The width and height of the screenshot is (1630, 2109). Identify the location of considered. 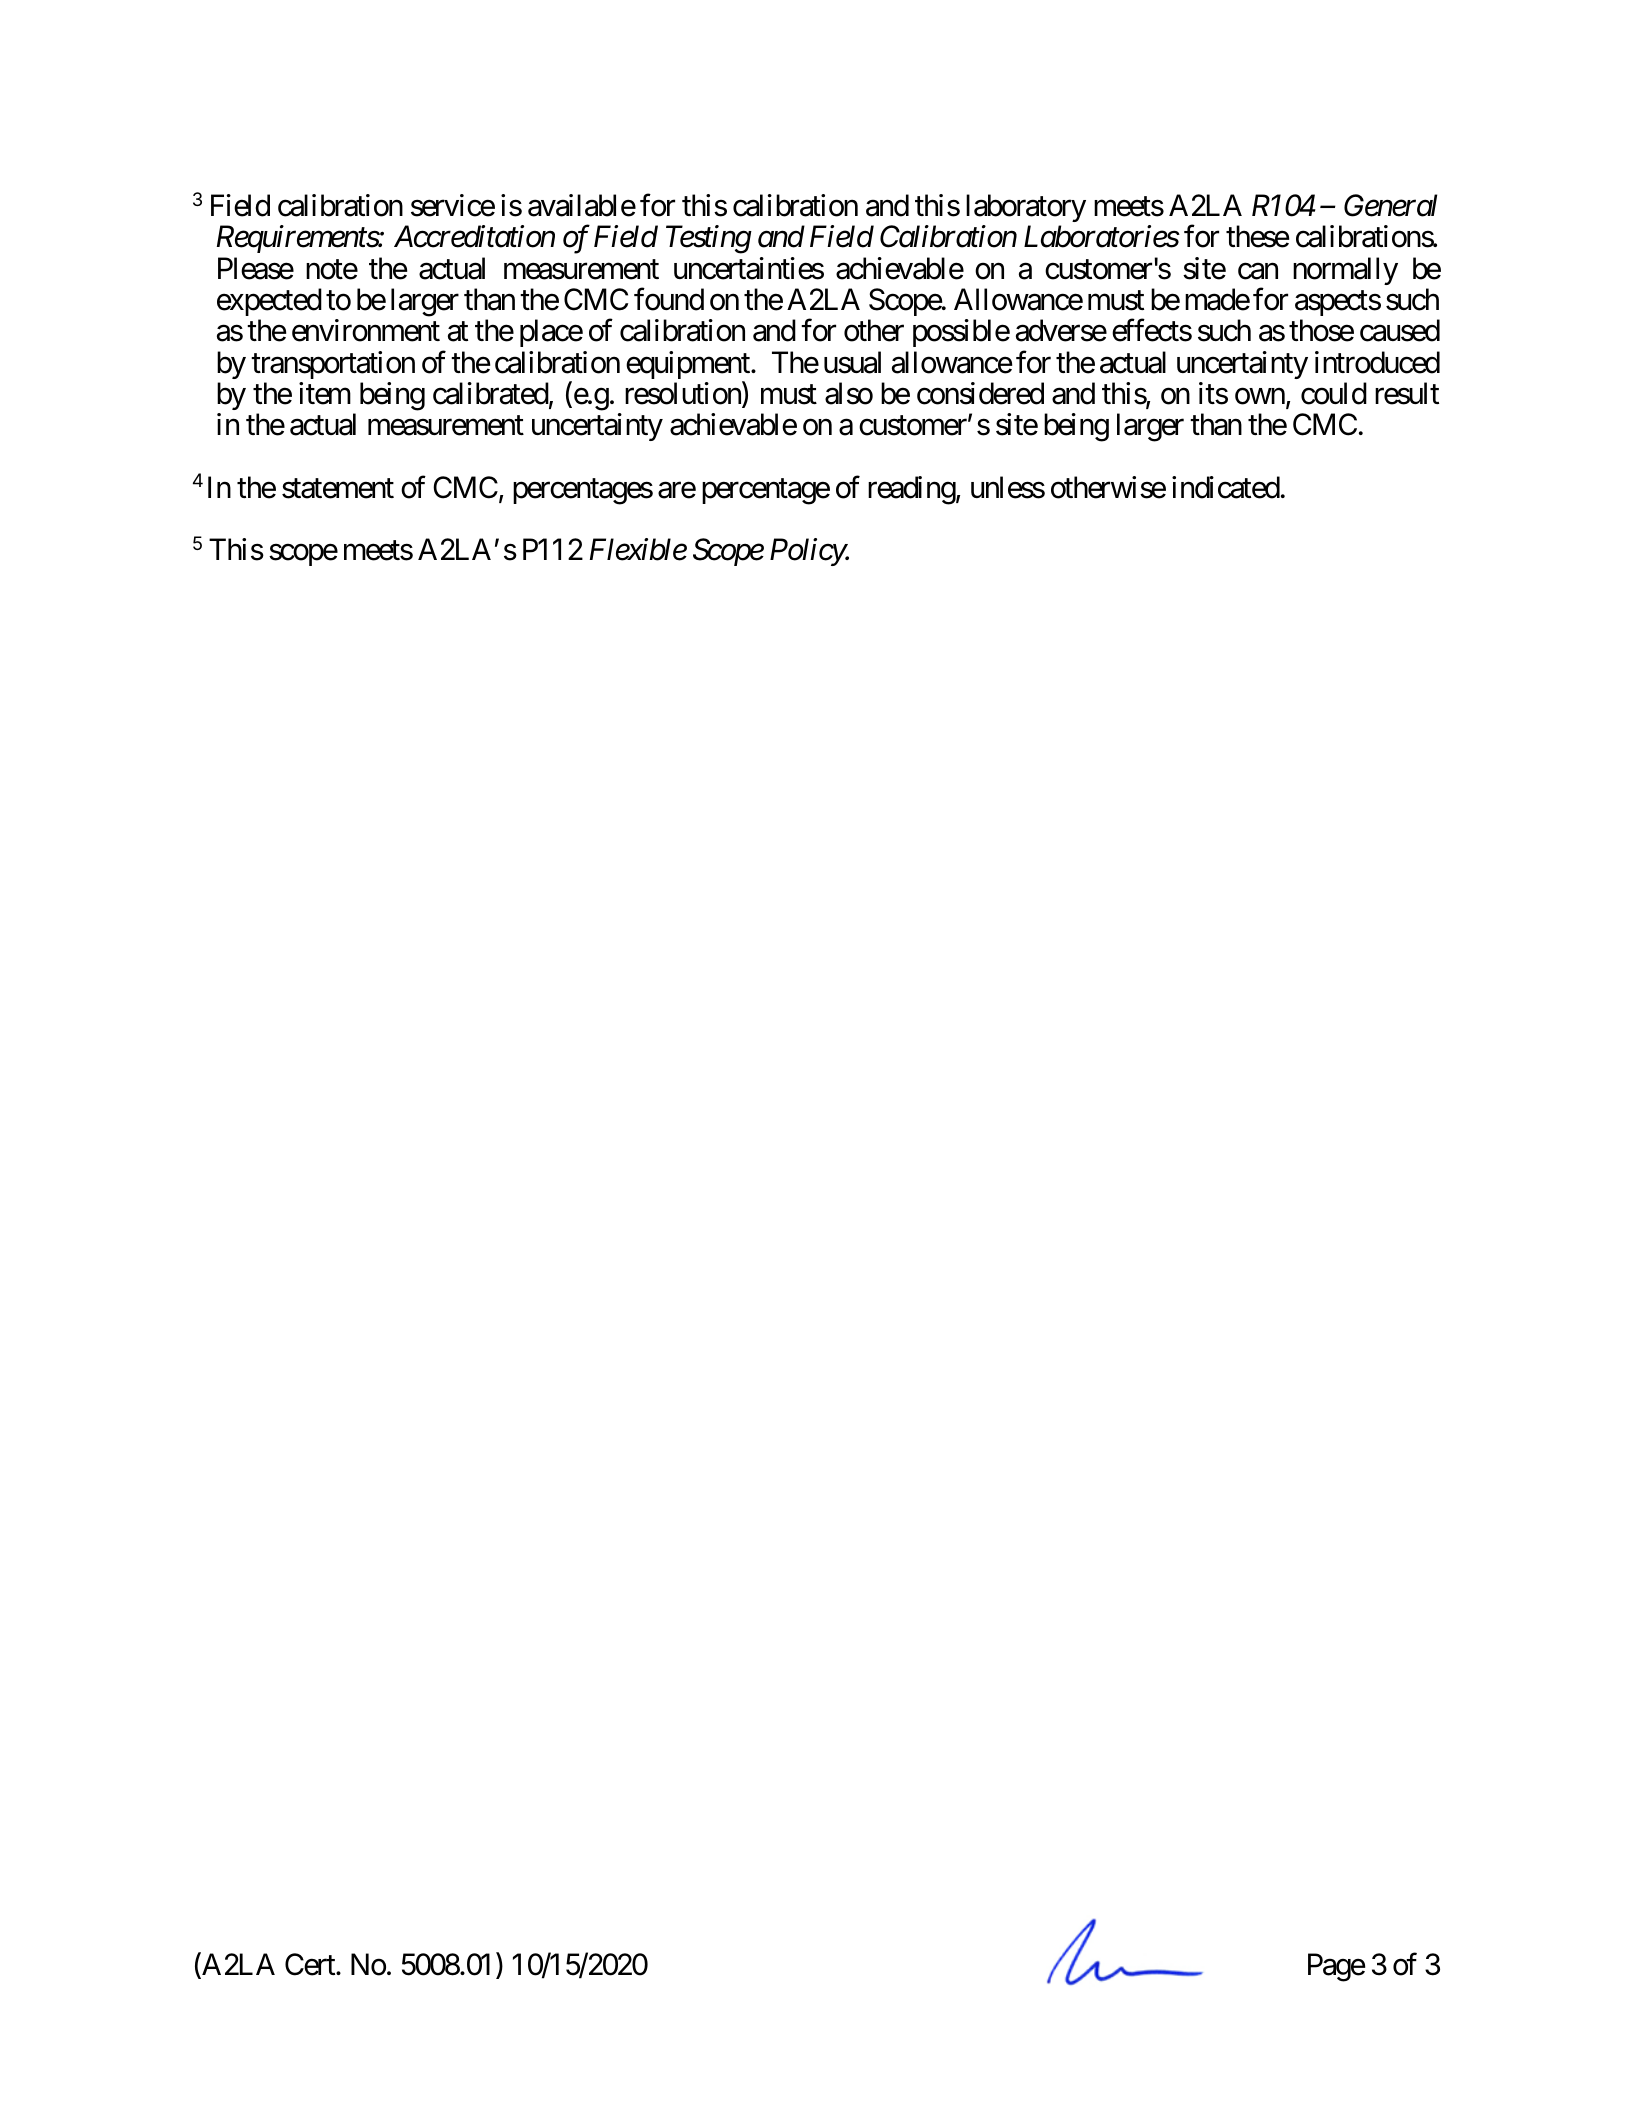
(980, 393).
